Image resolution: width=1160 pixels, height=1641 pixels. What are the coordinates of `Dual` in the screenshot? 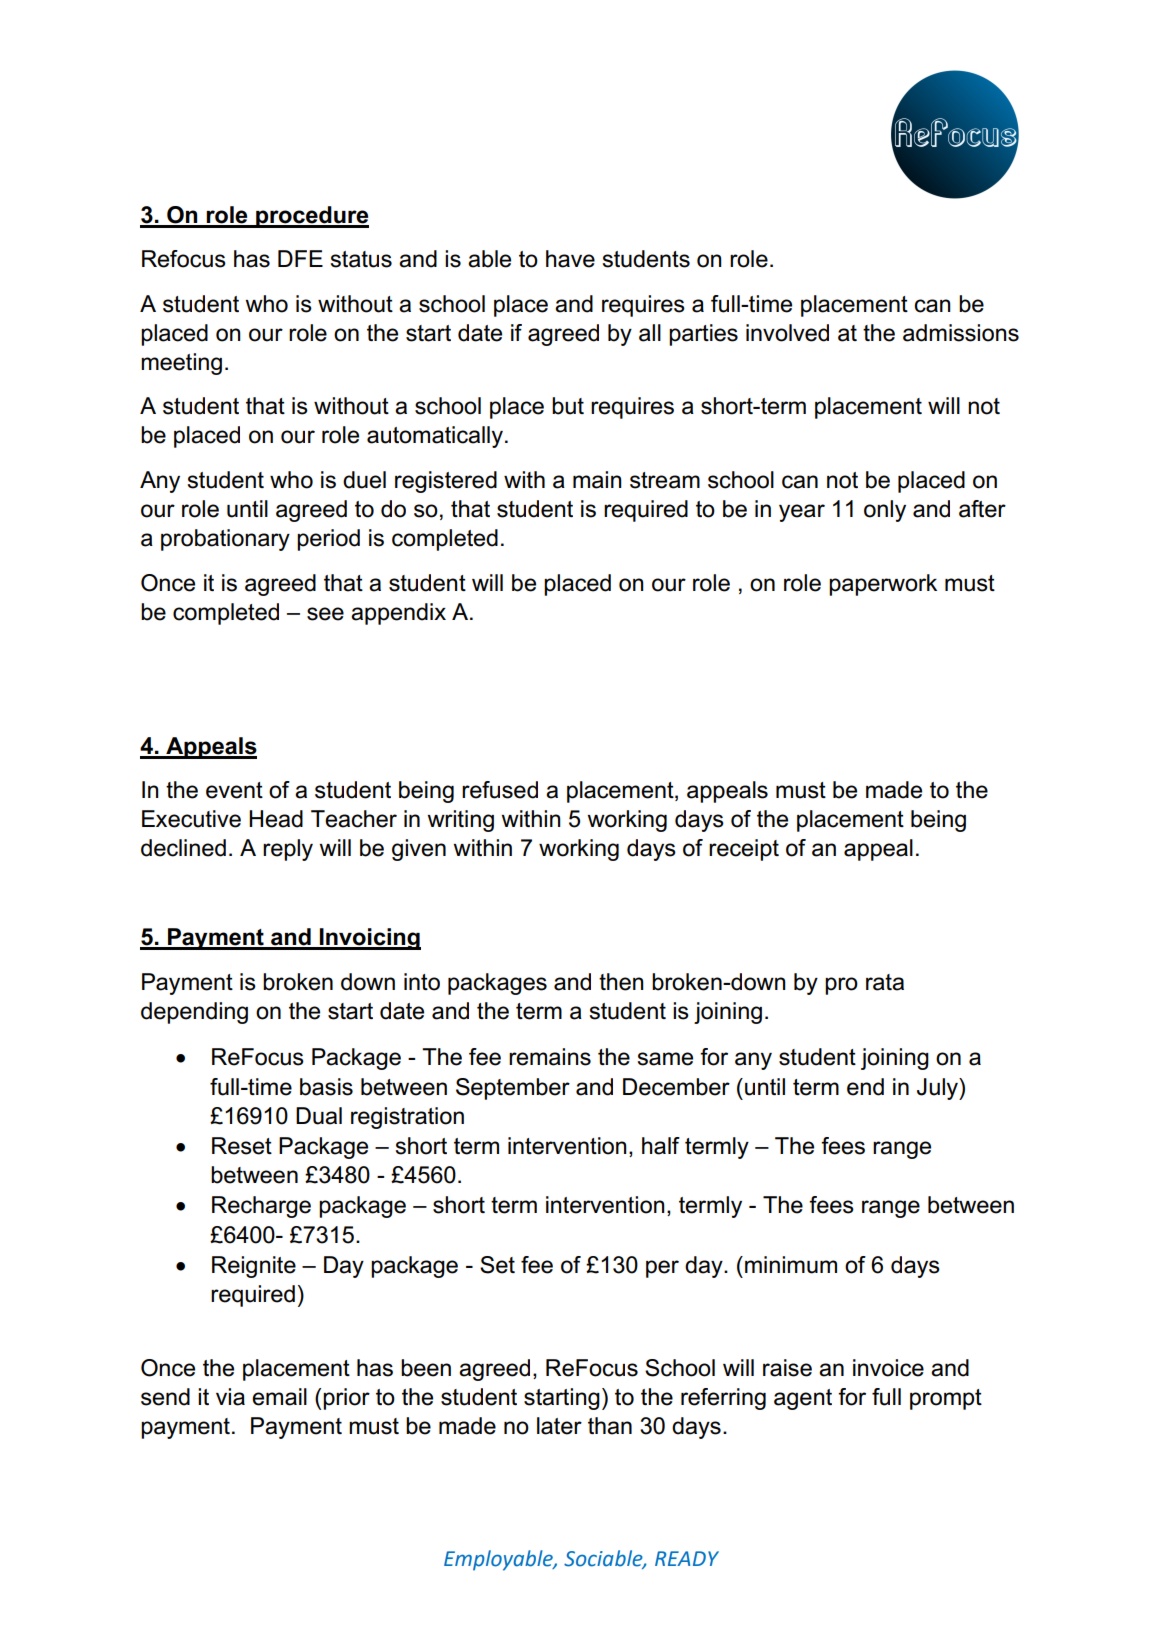 It's located at (319, 1116).
